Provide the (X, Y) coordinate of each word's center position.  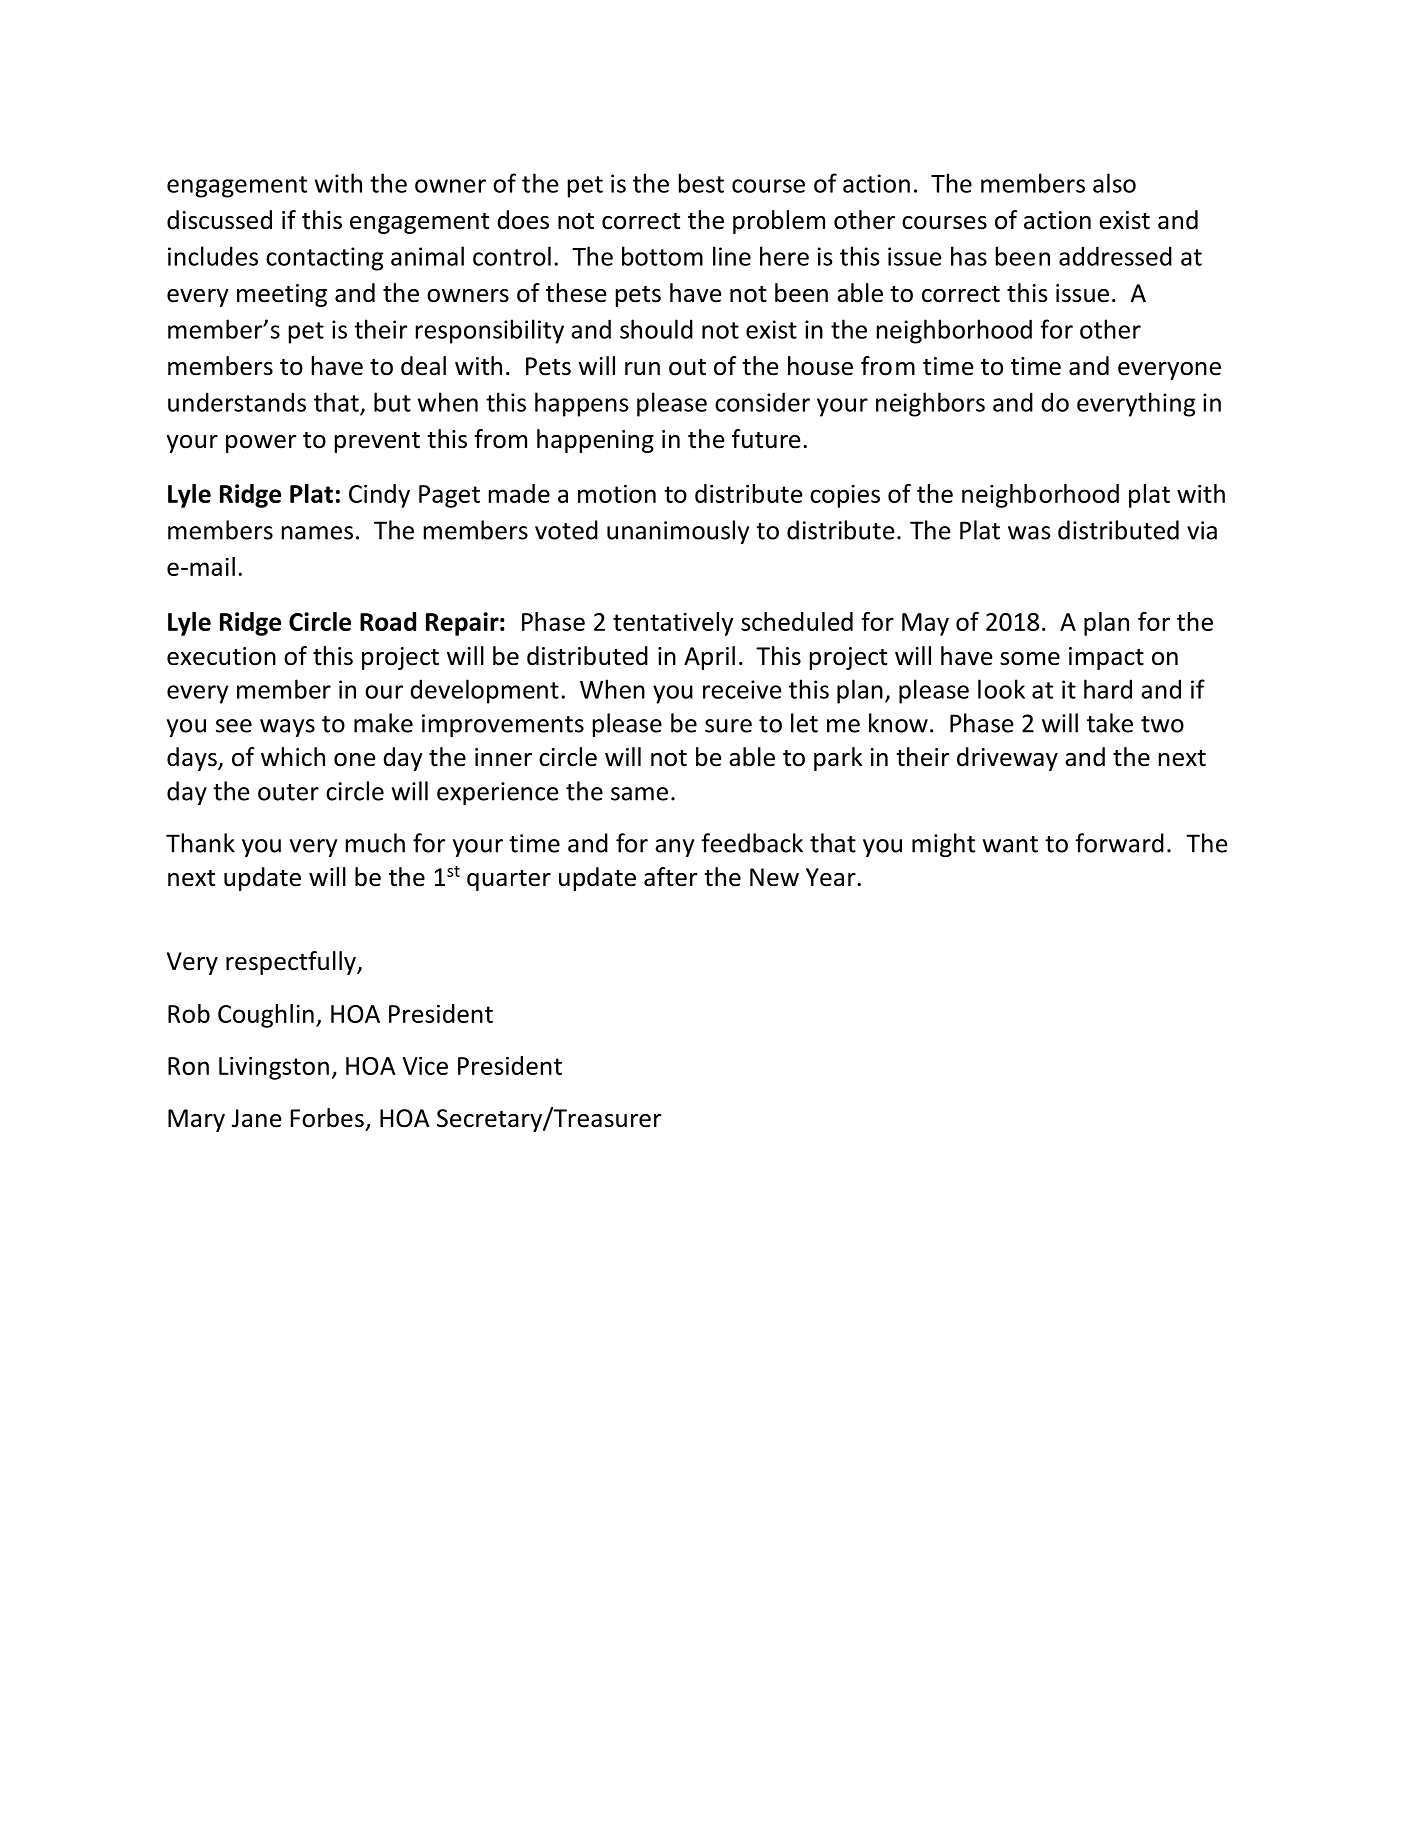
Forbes (327, 1118)
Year (831, 877)
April (709, 658)
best (701, 183)
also (1114, 183)
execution (221, 656)
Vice (425, 1066)
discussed (219, 220)
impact (1106, 658)
